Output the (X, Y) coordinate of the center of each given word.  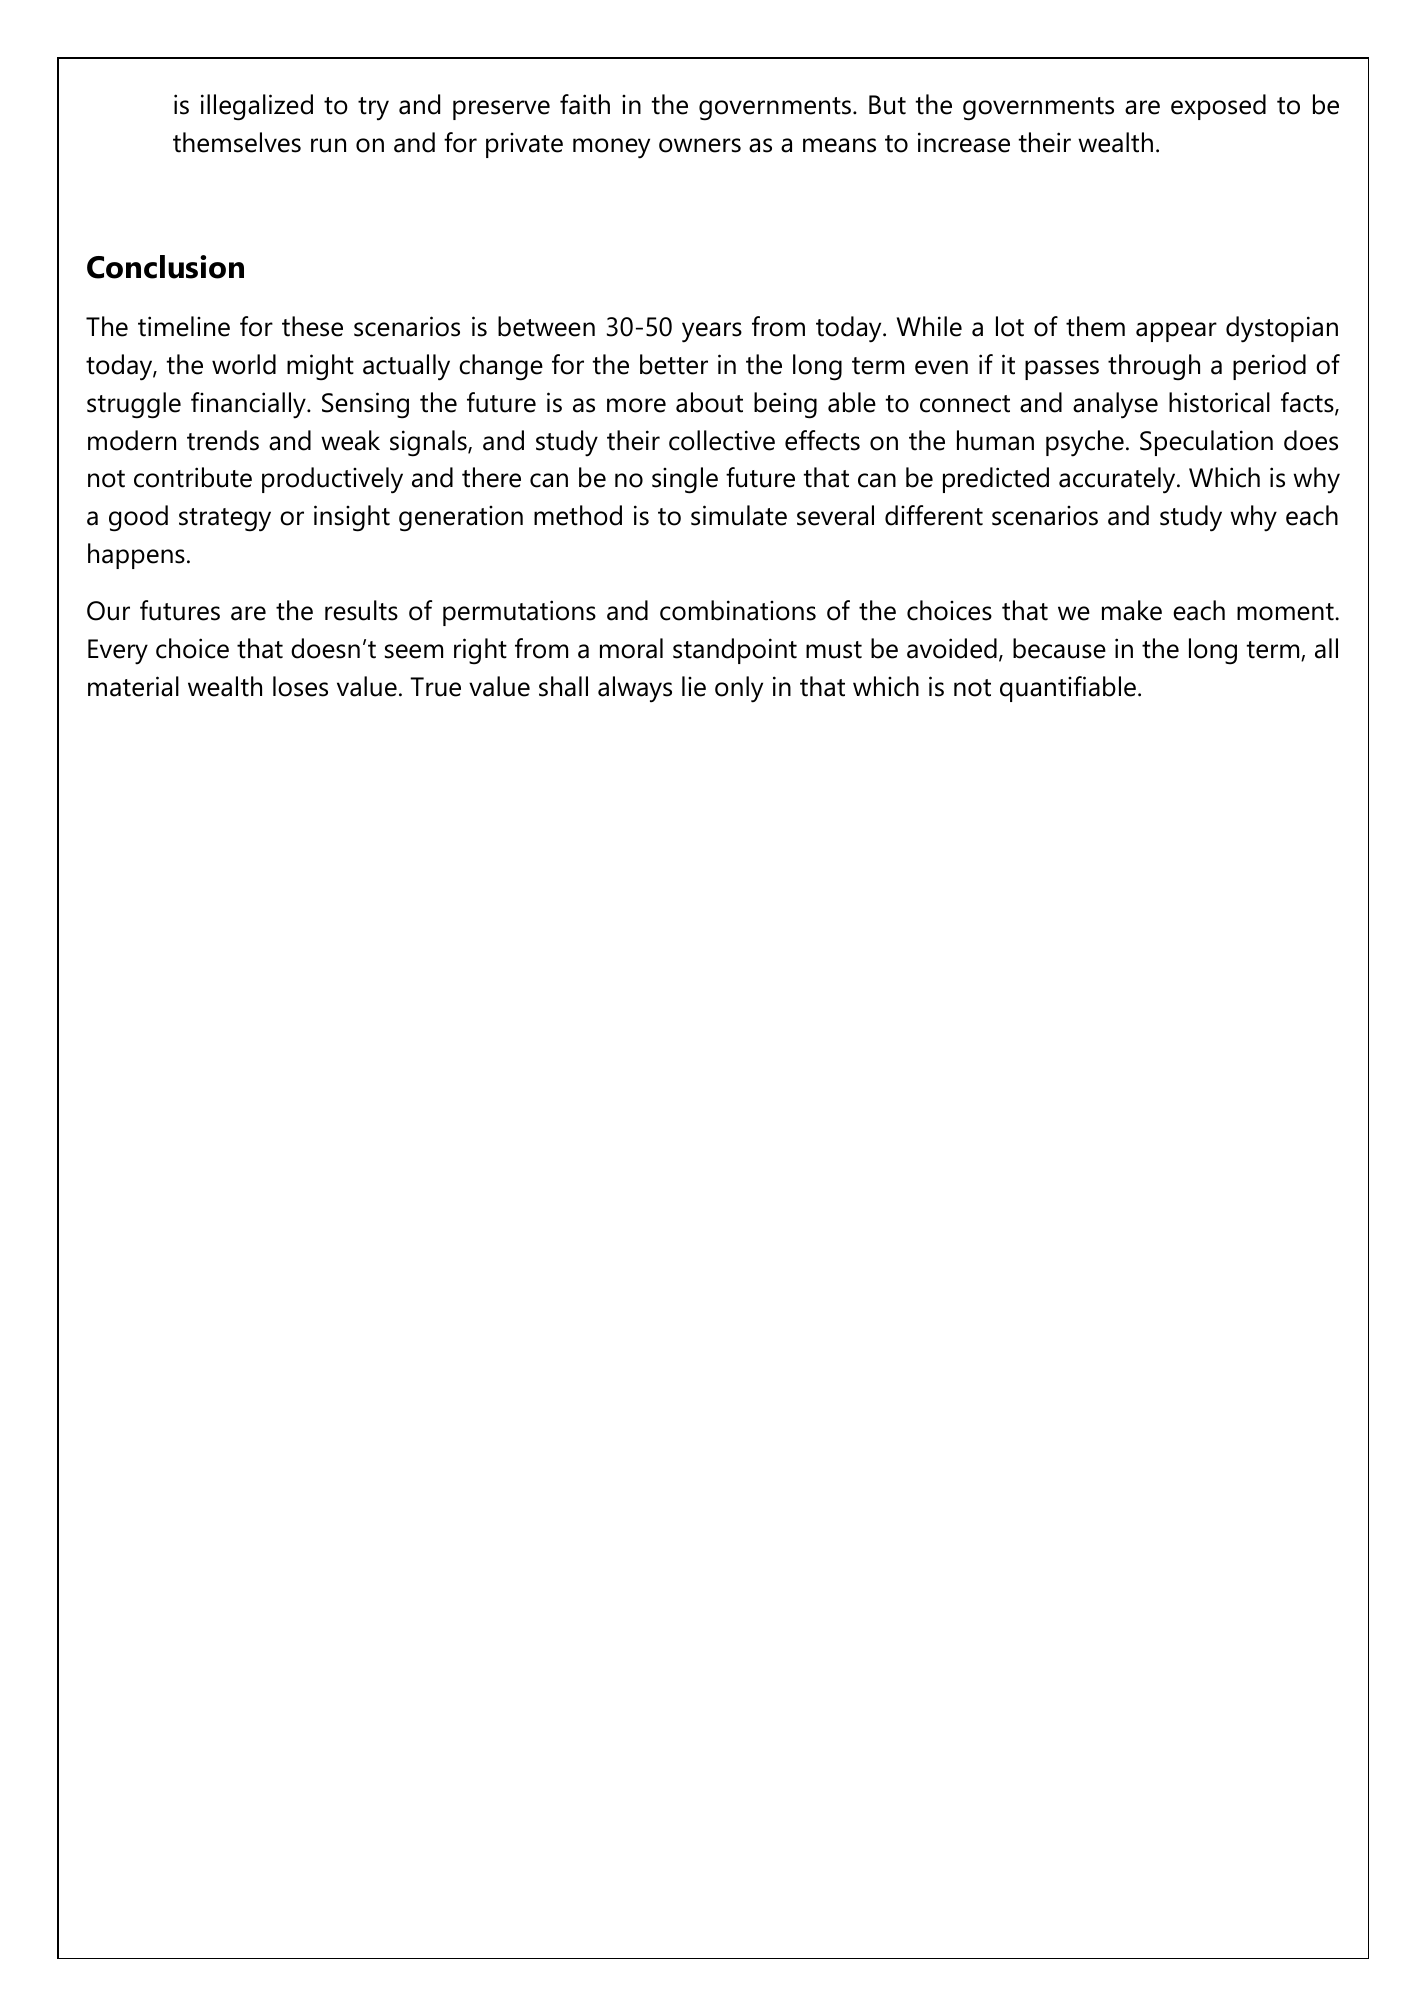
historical (1219, 402)
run (328, 145)
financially (249, 405)
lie (694, 686)
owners (700, 145)
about (709, 402)
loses (300, 686)
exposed (1218, 107)
